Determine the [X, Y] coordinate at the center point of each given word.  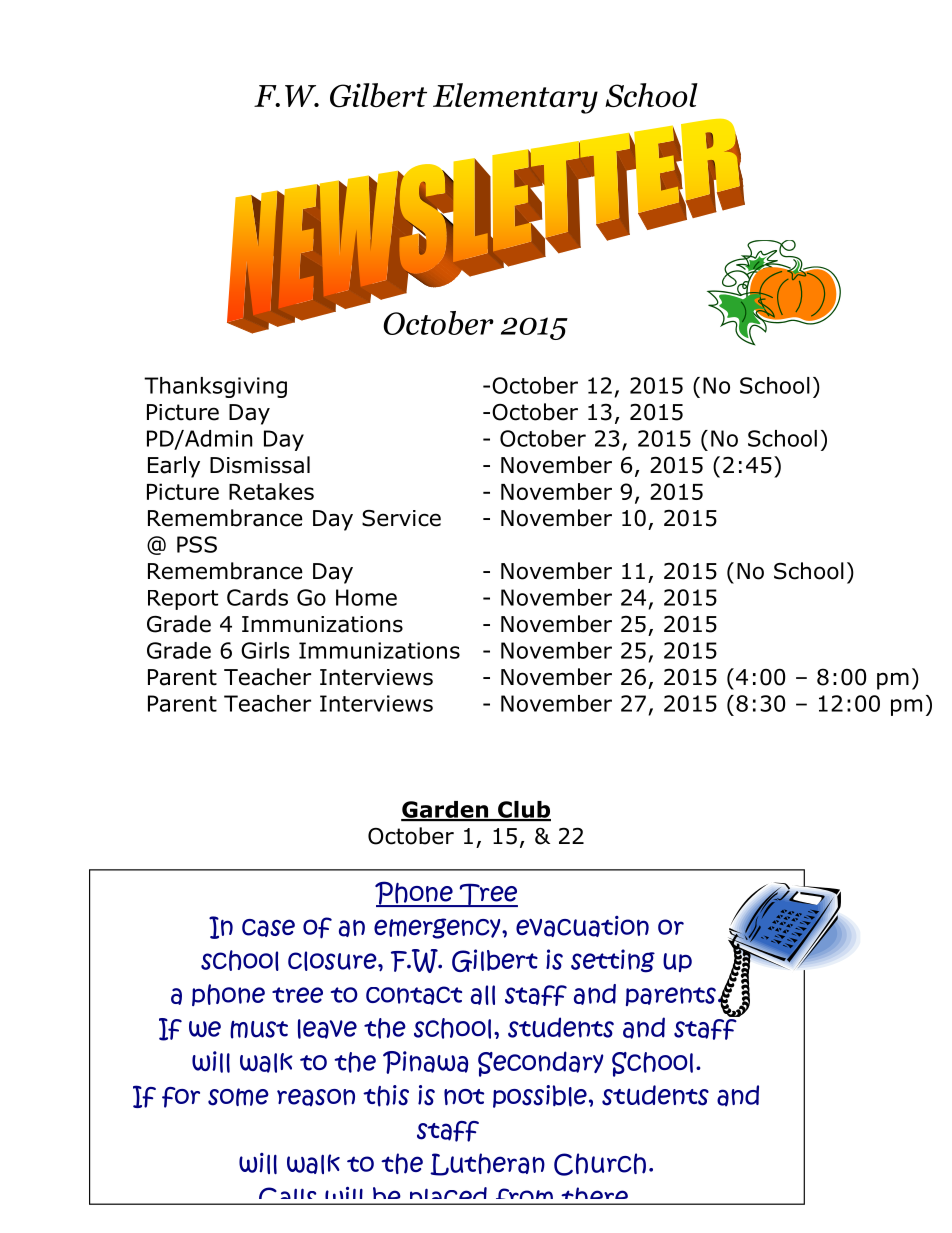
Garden [445, 810]
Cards [257, 597]
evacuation [582, 926]
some [238, 1097]
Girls [265, 650]
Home [366, 597]
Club [523, 810]
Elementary [515, 98]
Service [401, 518]
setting [613, 961]
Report [183, 600]
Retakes [271, 491]
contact [414, 995]
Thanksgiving [215, 387]
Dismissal [260, 465]
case [268, 928]
